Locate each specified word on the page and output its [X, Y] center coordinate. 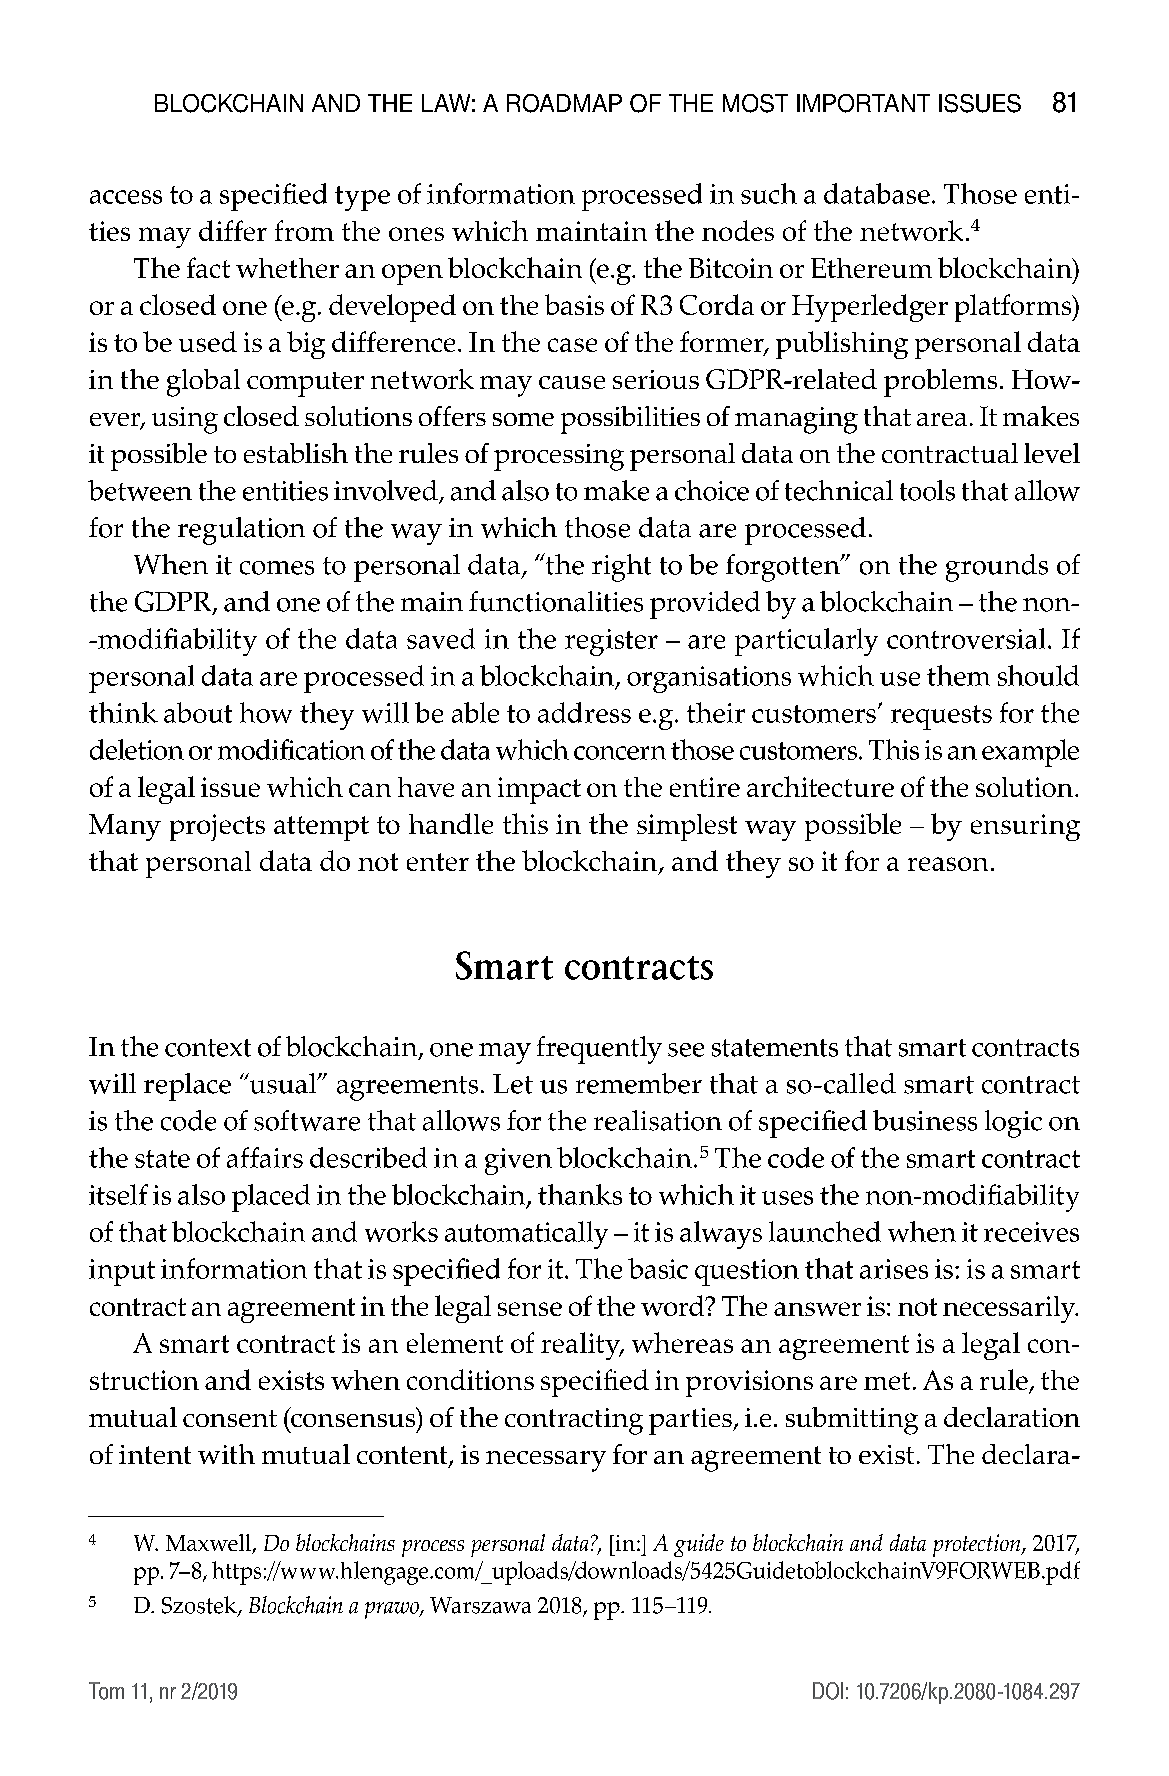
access [126, 197]
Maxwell [209, 1544]
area [942, 419]
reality [582, 1346]
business [925, 1120]
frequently [599, 1050]
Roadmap [564, 103]
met [887, 1381]
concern [620, 753]
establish [296, 453]
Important [863, 103]
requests [941, 717]
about [198, 712]
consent [230, 1418]
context [208, 1048]
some [523, 419]
